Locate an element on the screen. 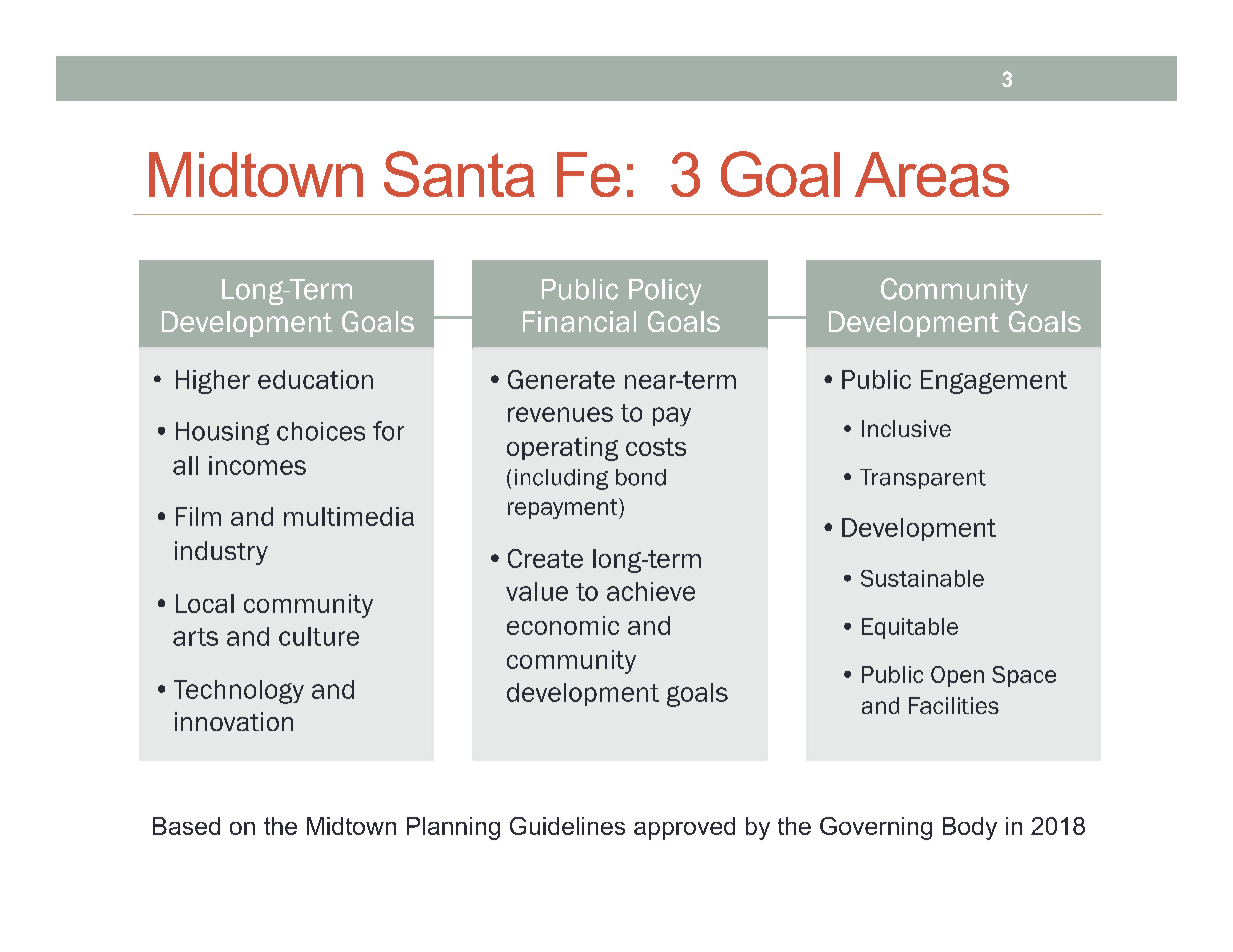 This screenshot has height=952, width=1233. multimedia is located at coordinates (349, 516).
